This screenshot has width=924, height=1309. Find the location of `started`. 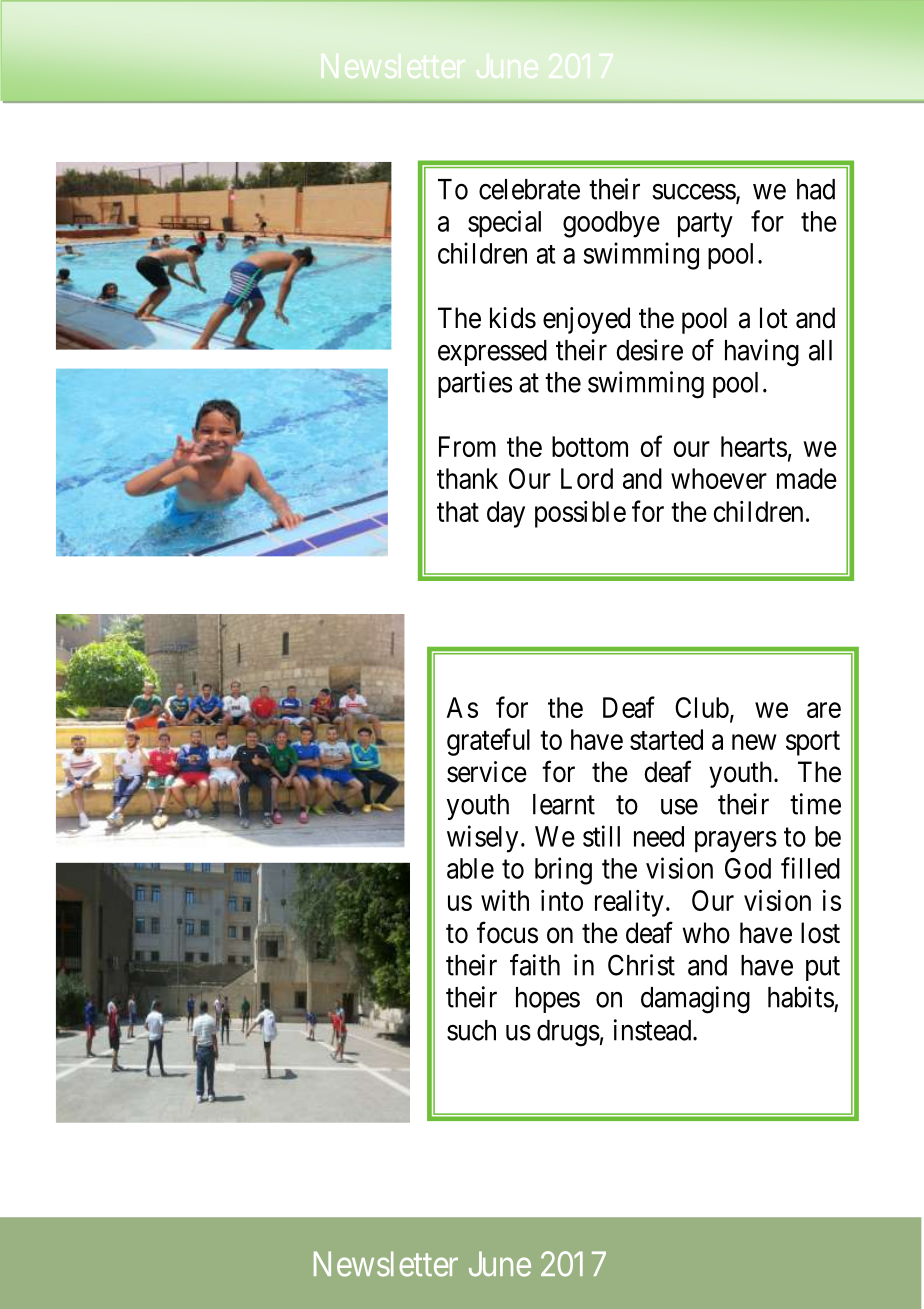

started is located at coordinates (666, 739).
